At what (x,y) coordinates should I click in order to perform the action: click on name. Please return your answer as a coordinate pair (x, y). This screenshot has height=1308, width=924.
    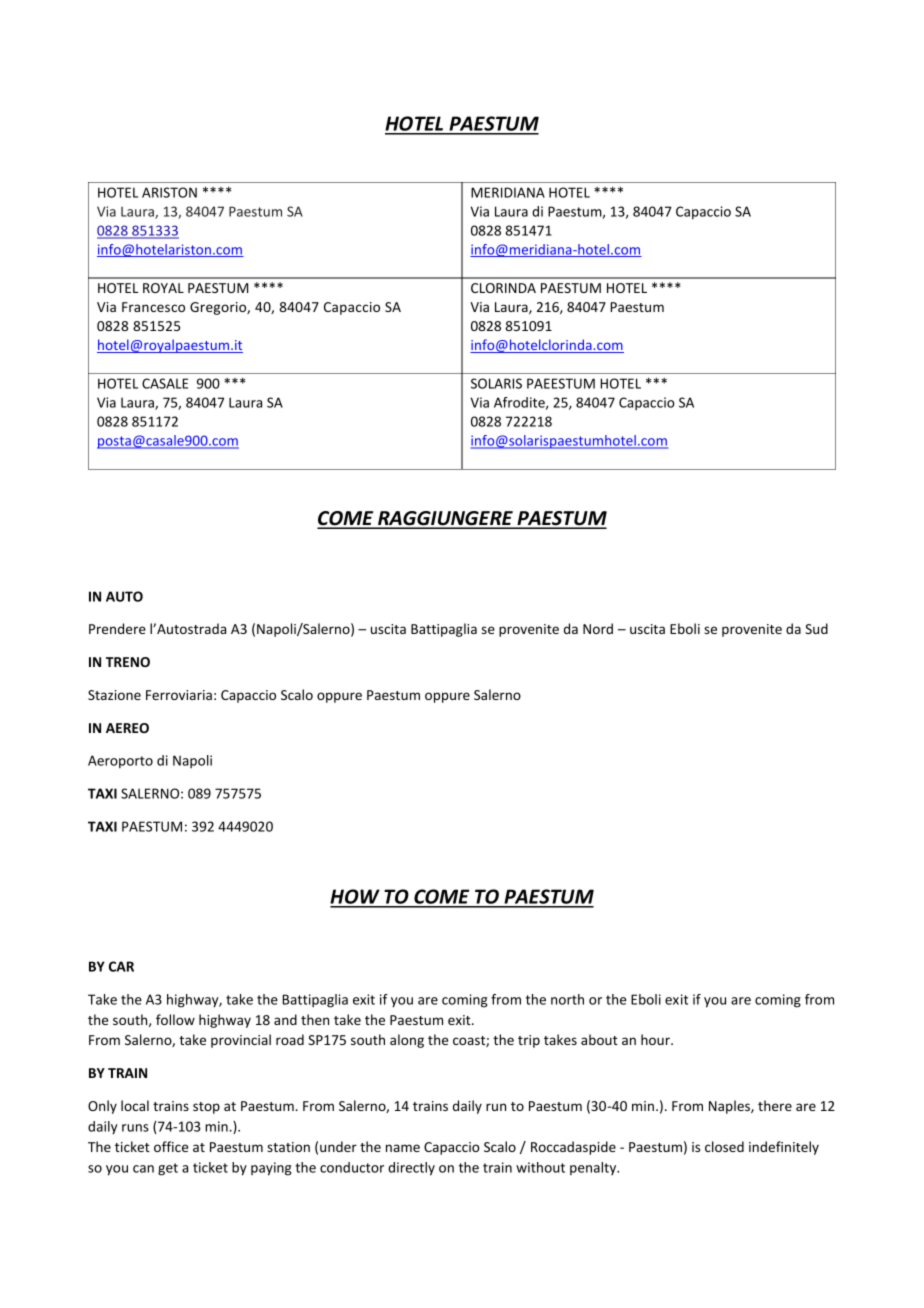
    Looking at the image, I should click on (403, 1148).
